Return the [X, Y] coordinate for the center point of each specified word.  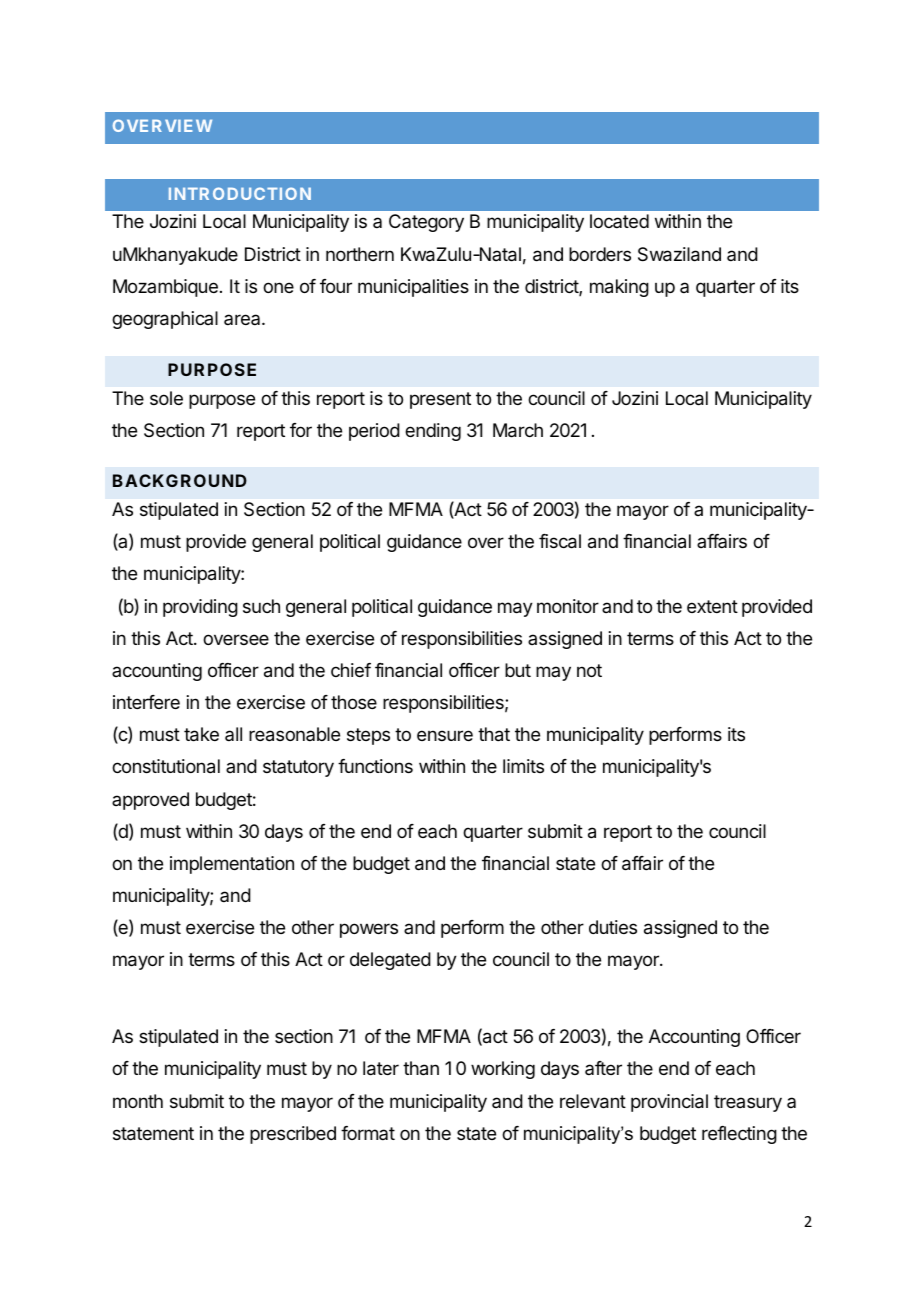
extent [712, 606]
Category [426, 223]
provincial [669, 1103]
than [421, 1068]
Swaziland [679, 254]
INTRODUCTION [240, 193]
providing [200, 608]
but [518, 670]
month [138, 1101]
